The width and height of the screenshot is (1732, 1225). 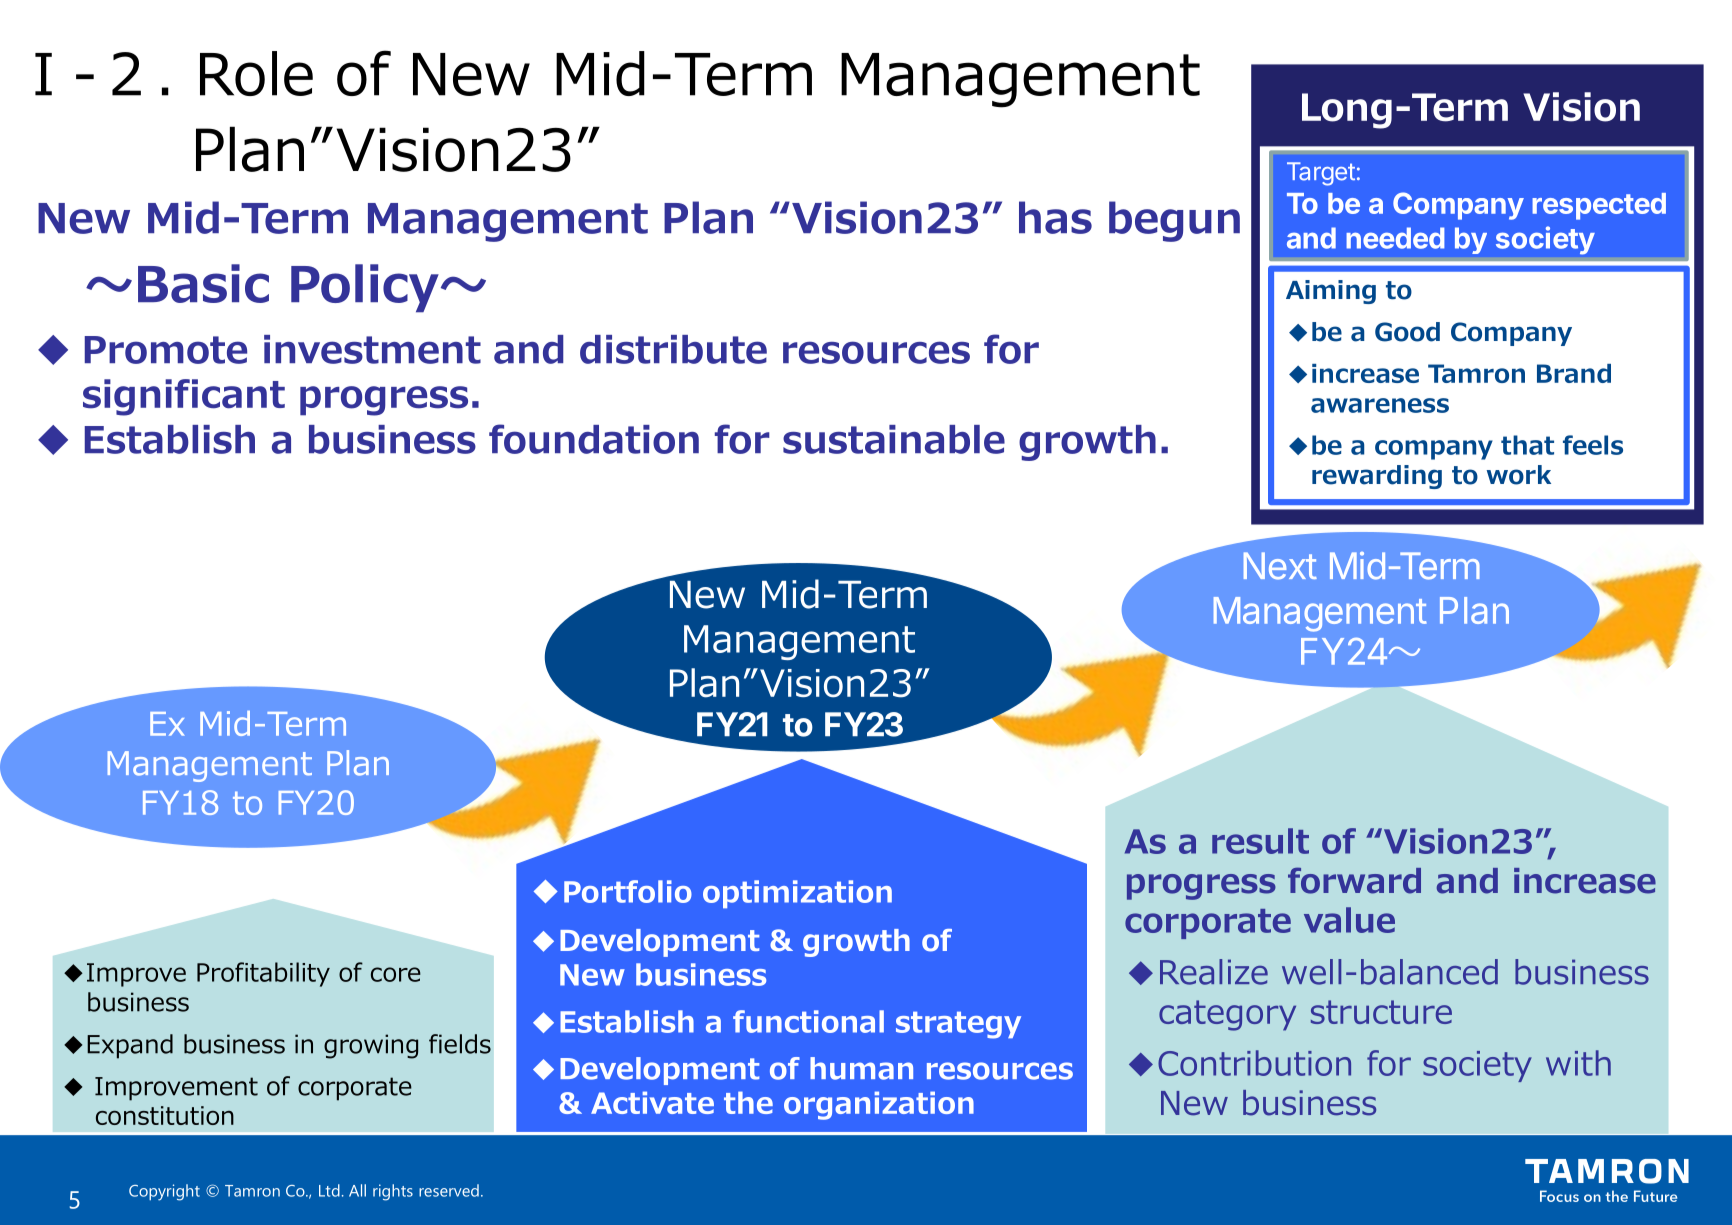 I want to click on Target, so click(x=1321, y=174).
